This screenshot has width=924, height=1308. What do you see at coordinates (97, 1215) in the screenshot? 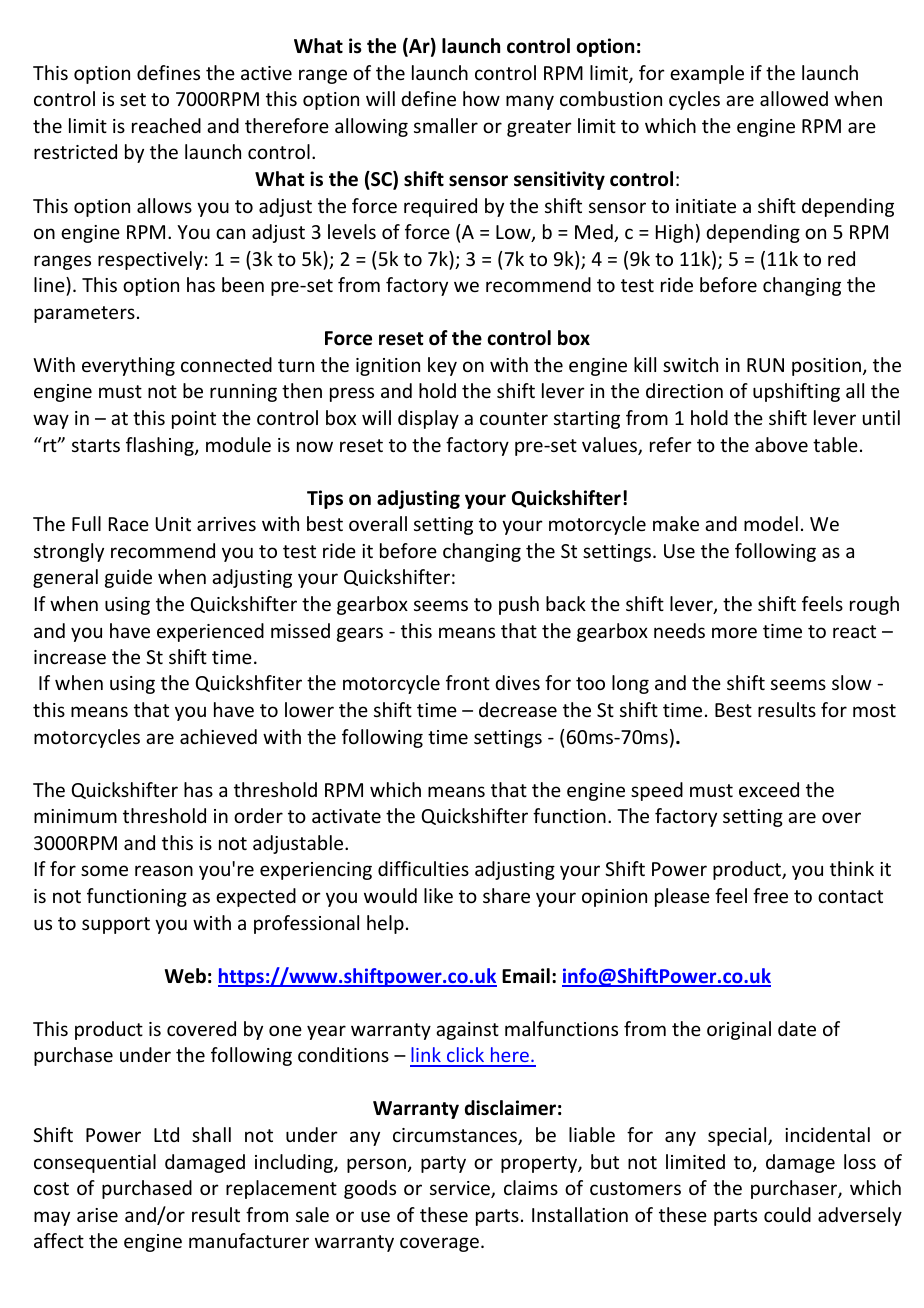
I see `arise` at bounding box center [97, 1215].
